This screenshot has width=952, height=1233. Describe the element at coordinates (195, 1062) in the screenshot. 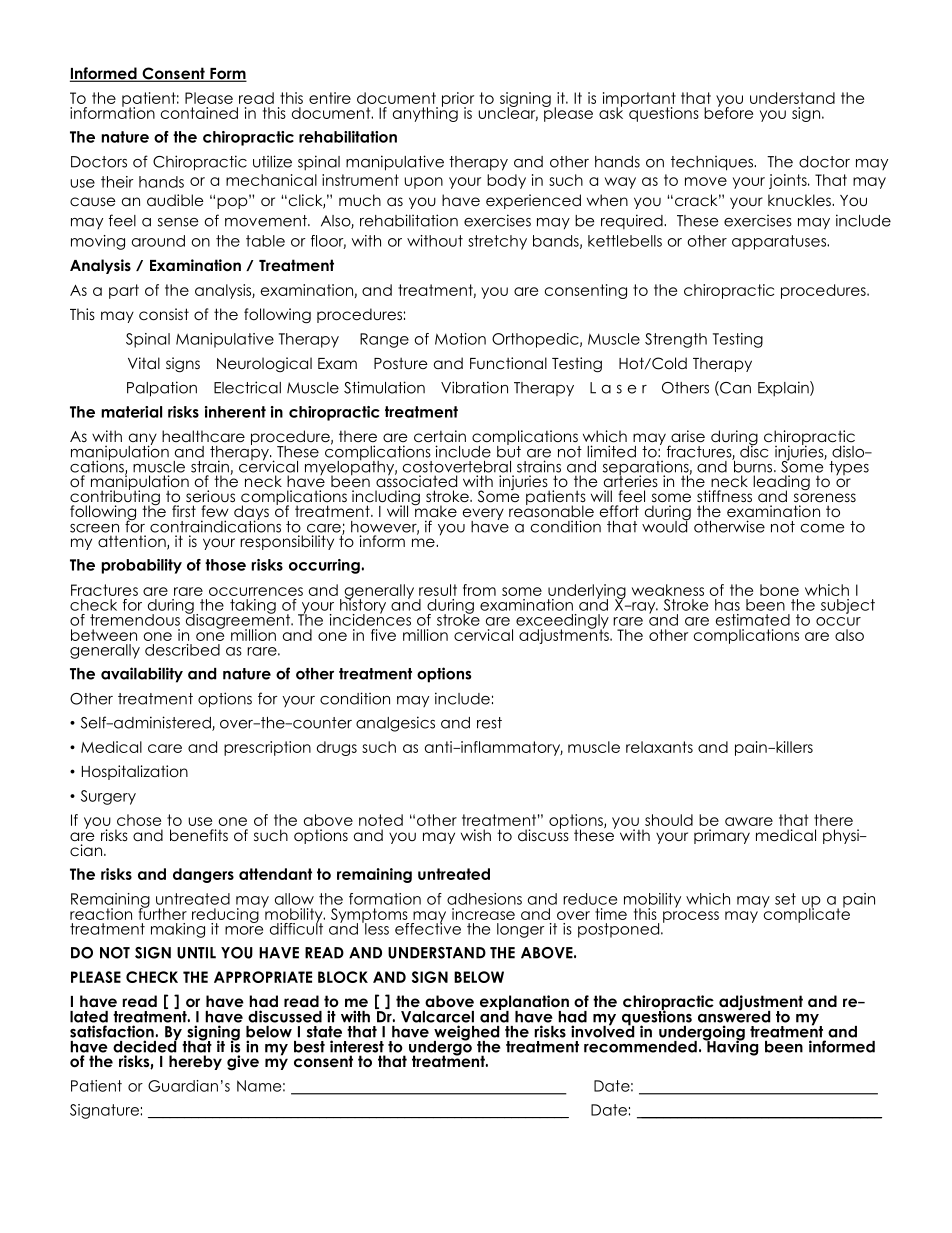

I see `hereby` at that location.
